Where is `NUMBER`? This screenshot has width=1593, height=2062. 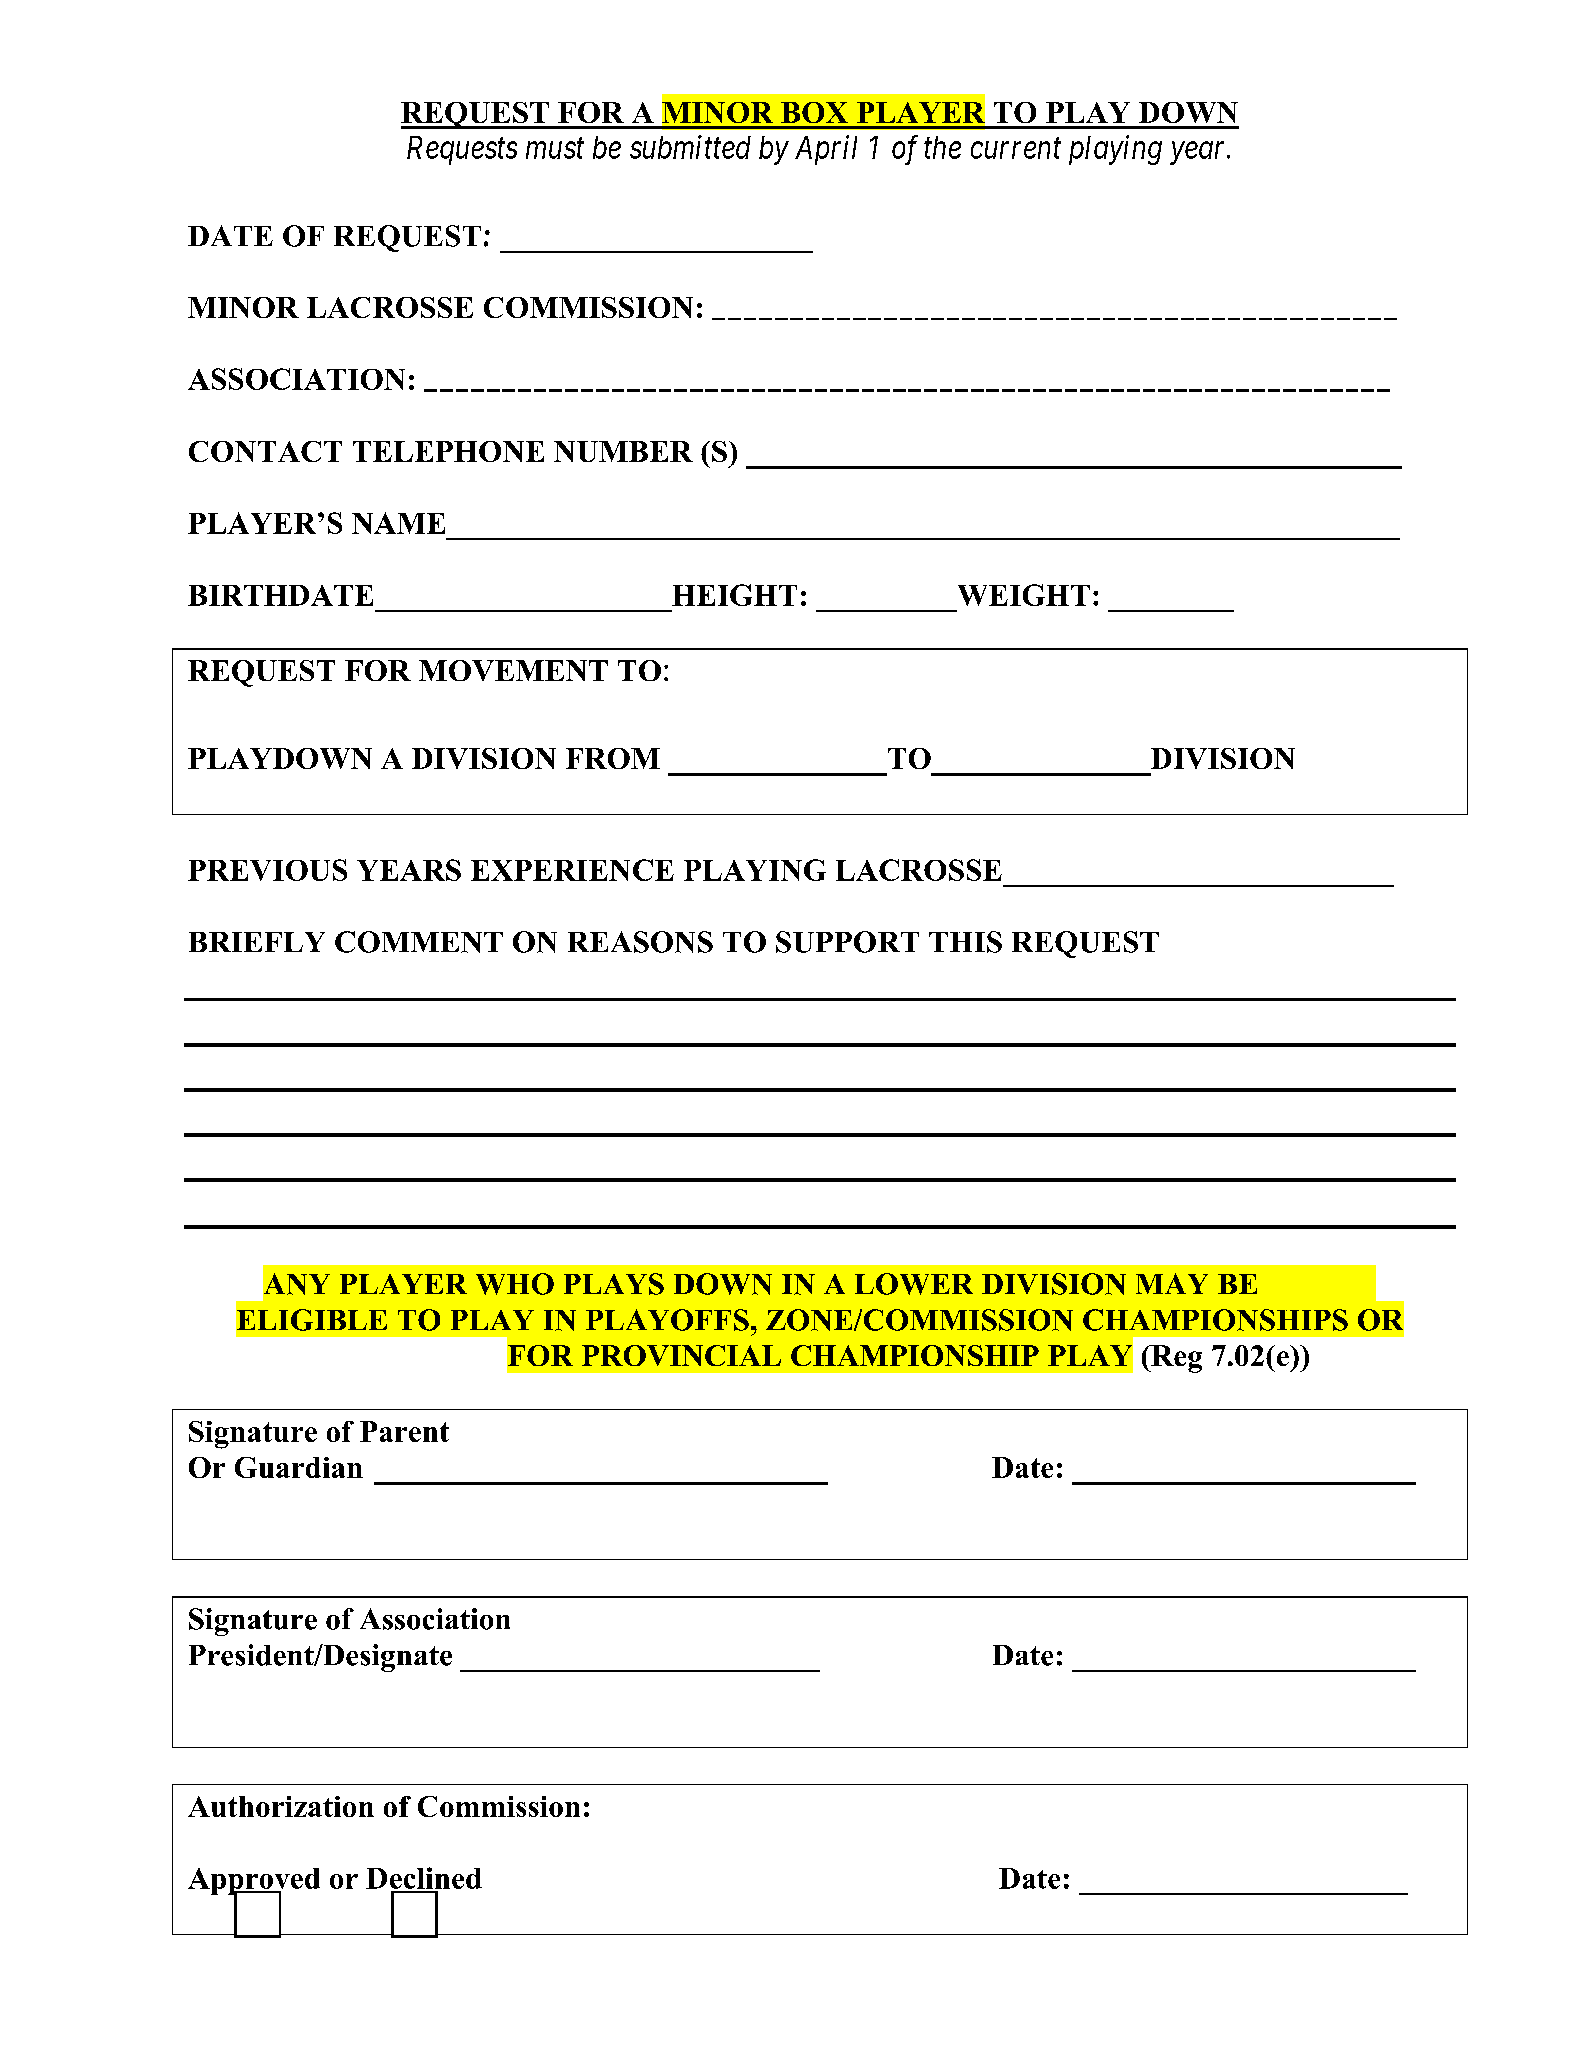 NUMBER is located at coordinates (623, 451).
